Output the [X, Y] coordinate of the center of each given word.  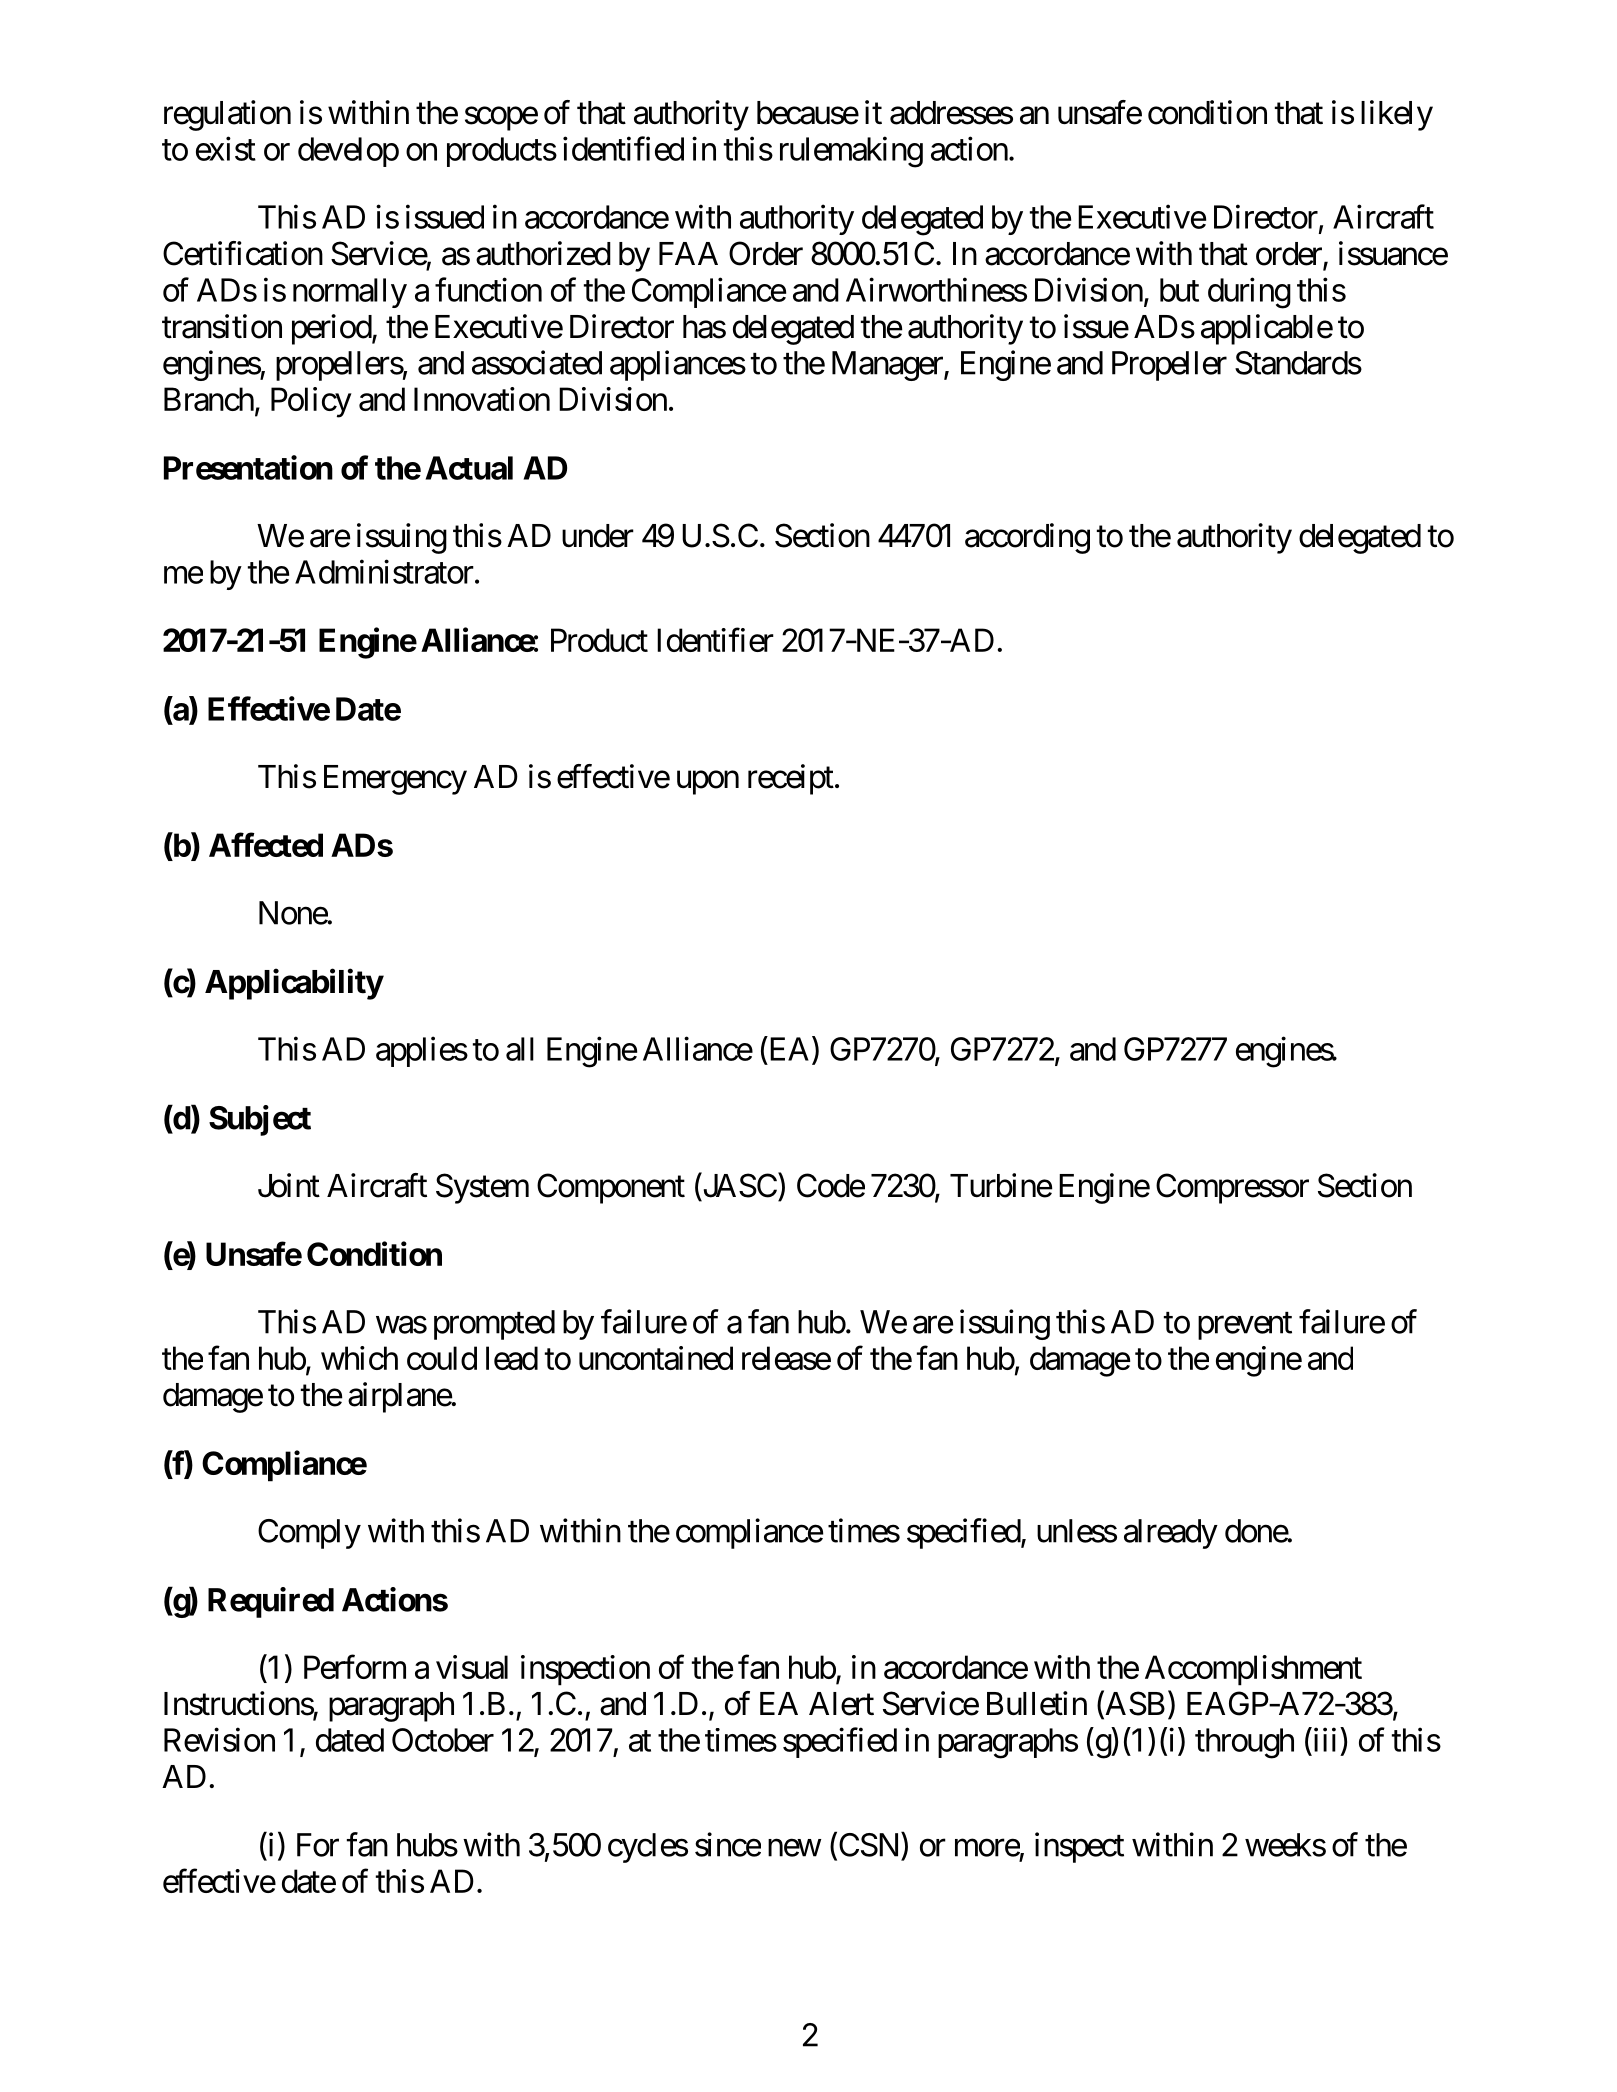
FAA [688, 253]
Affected [266, 844]
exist [226, 148]
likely [1397, 115]
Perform [355, 1667]
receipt [791, 779]
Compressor [1232, 1188]
